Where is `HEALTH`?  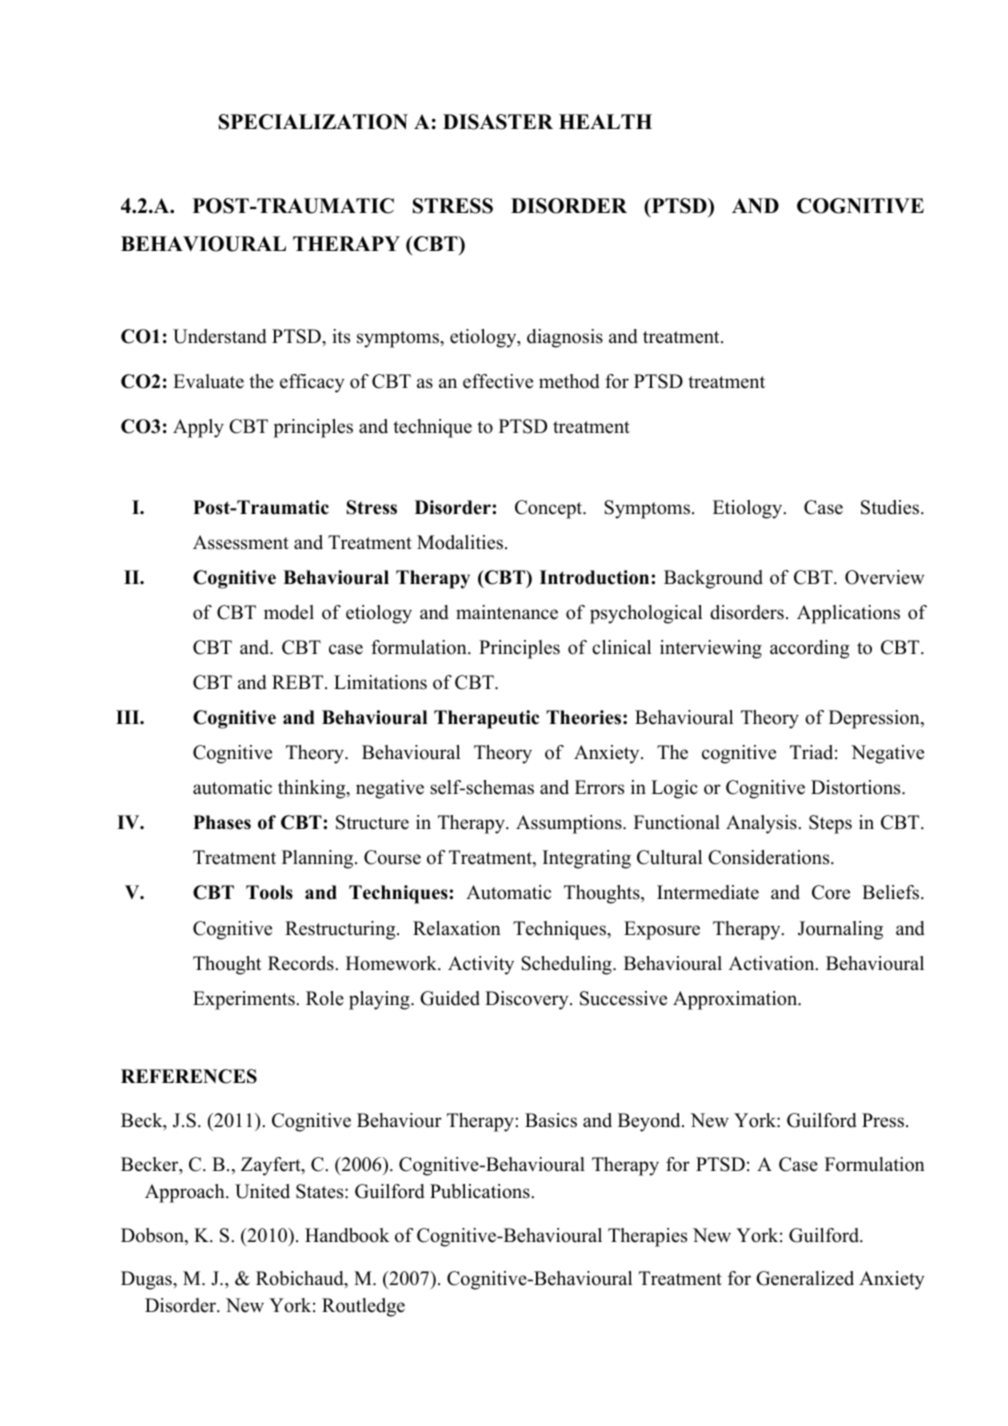 HEALTH is located at coordinates (605, 121).
